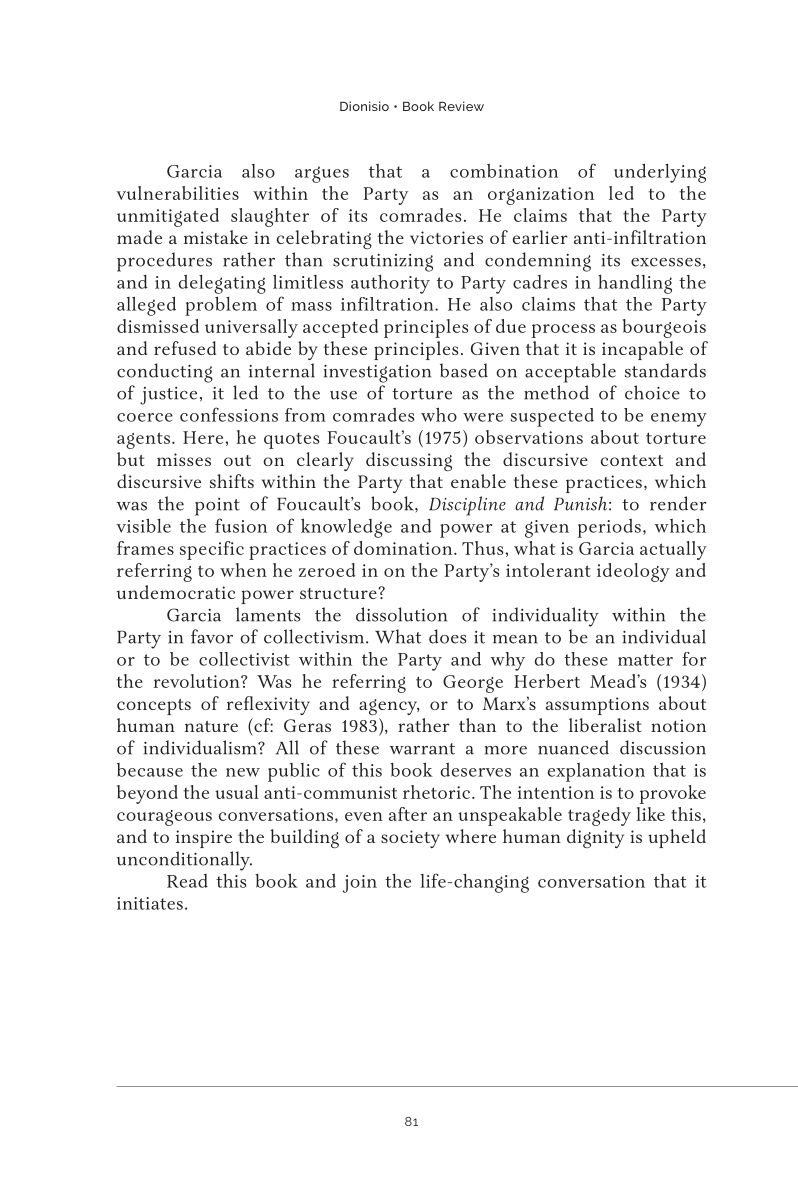 Image resolution: width=798 pixels, height=1198 pixels. Describe the element at coordinates (660, 173) in the screenshot. I see `underlying` at that location.
